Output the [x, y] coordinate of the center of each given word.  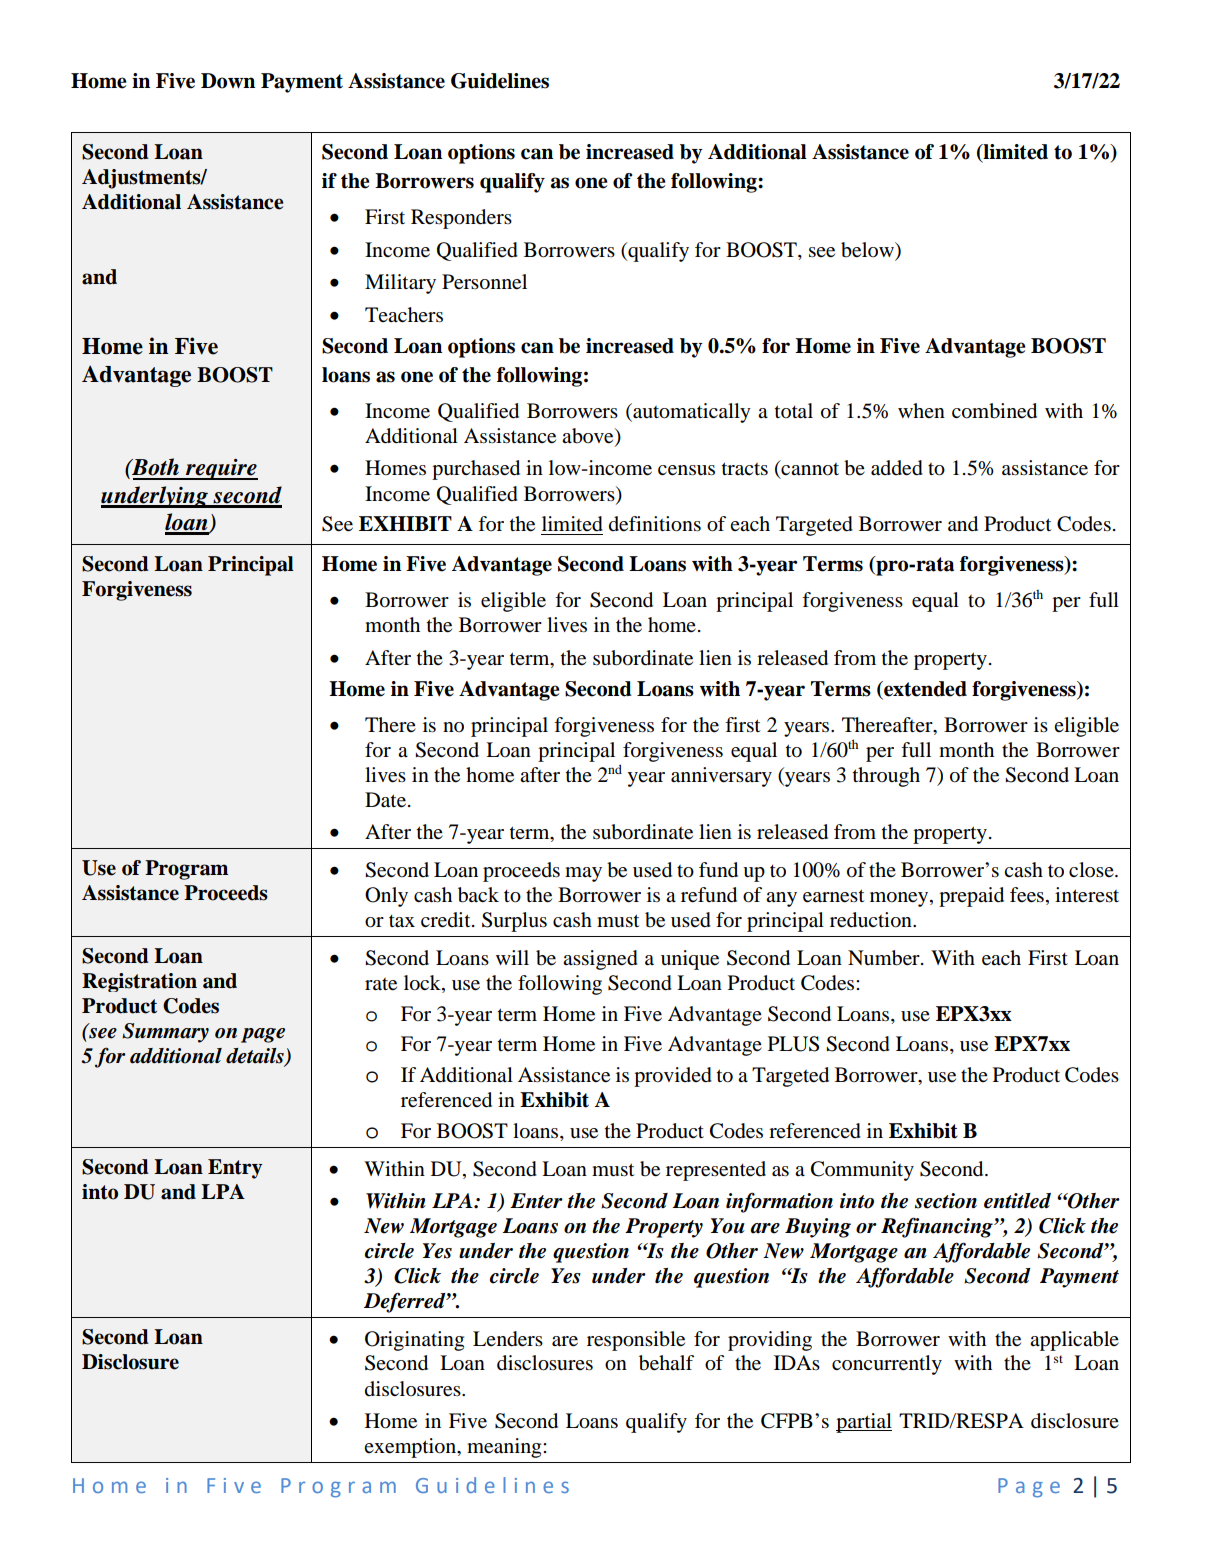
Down [228, 81]
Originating [414, 1341]
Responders [461, 219]
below [868, 251]
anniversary [721, 777]
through [886, 777]
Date [385, 800]
